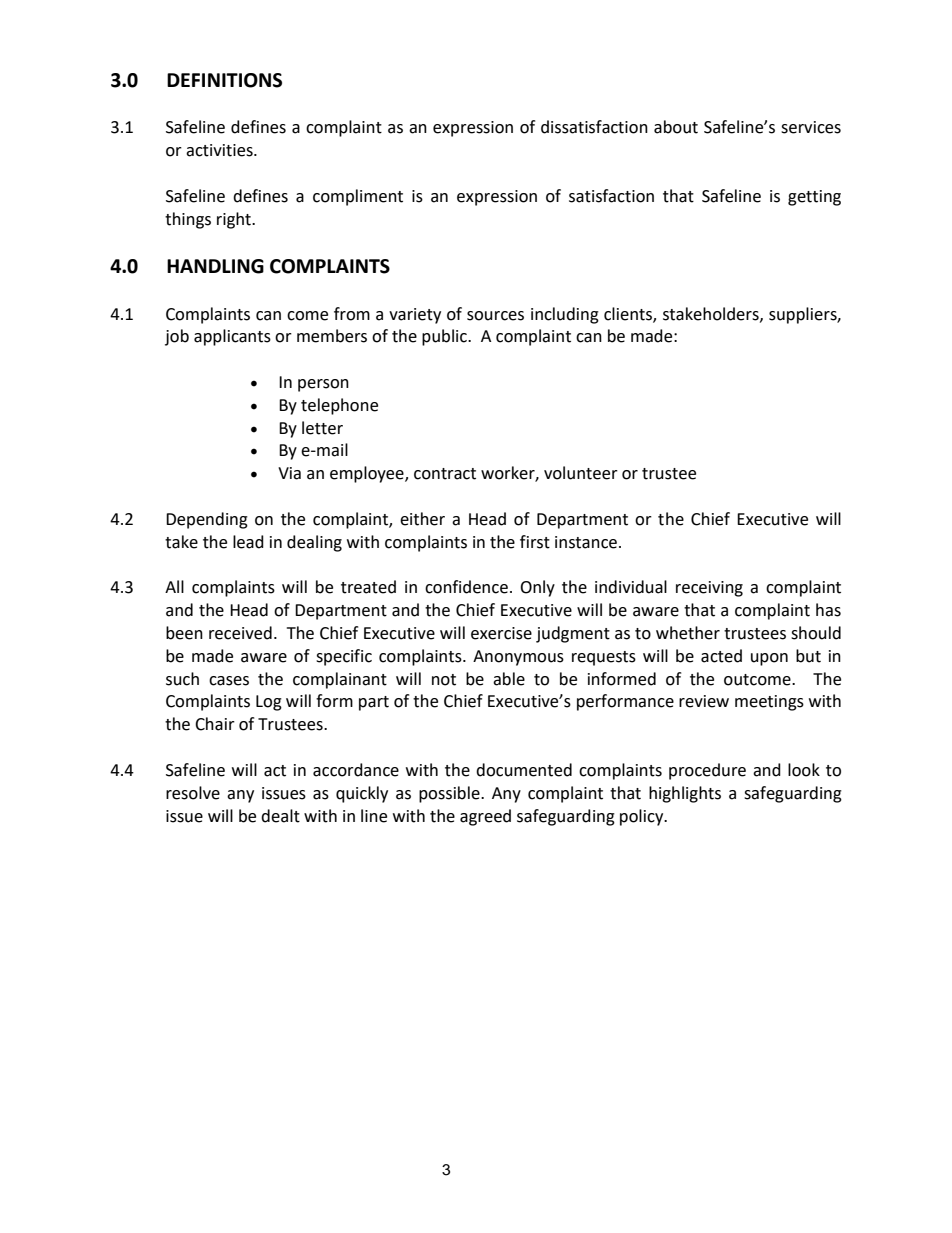  Describe the element at coordinates (289, 473) in the screenshot. I see `Via` at that location.
